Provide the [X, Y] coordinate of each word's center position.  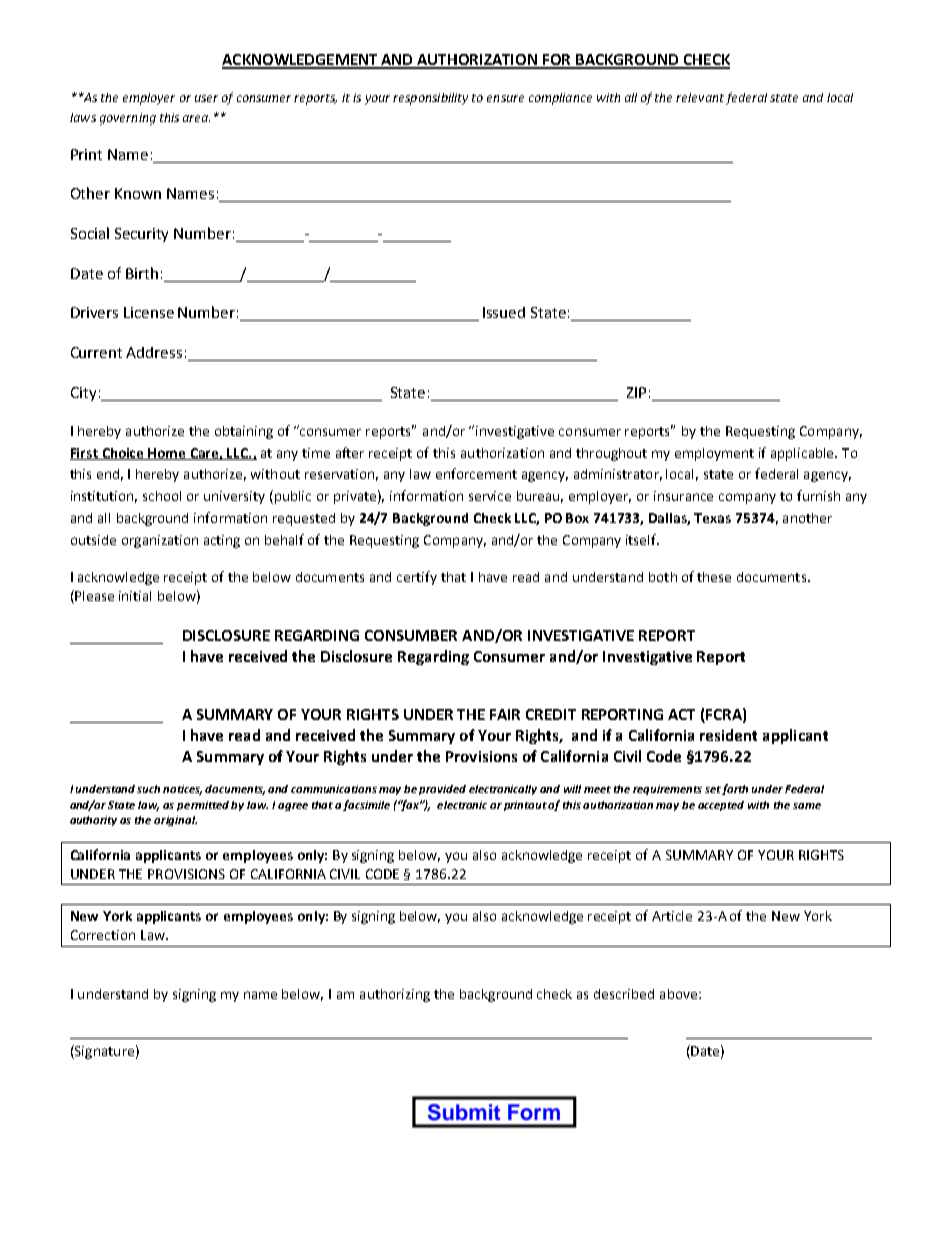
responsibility [430, 99]
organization [160, 541]
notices [182, 790]
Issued [504, 312]
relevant [700, 97]
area [196, 118]
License [149, 312]
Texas [712, 518]
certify [417, 578]
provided [442, 790]
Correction [103, 935]
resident [728, 735]
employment [714, 454]
